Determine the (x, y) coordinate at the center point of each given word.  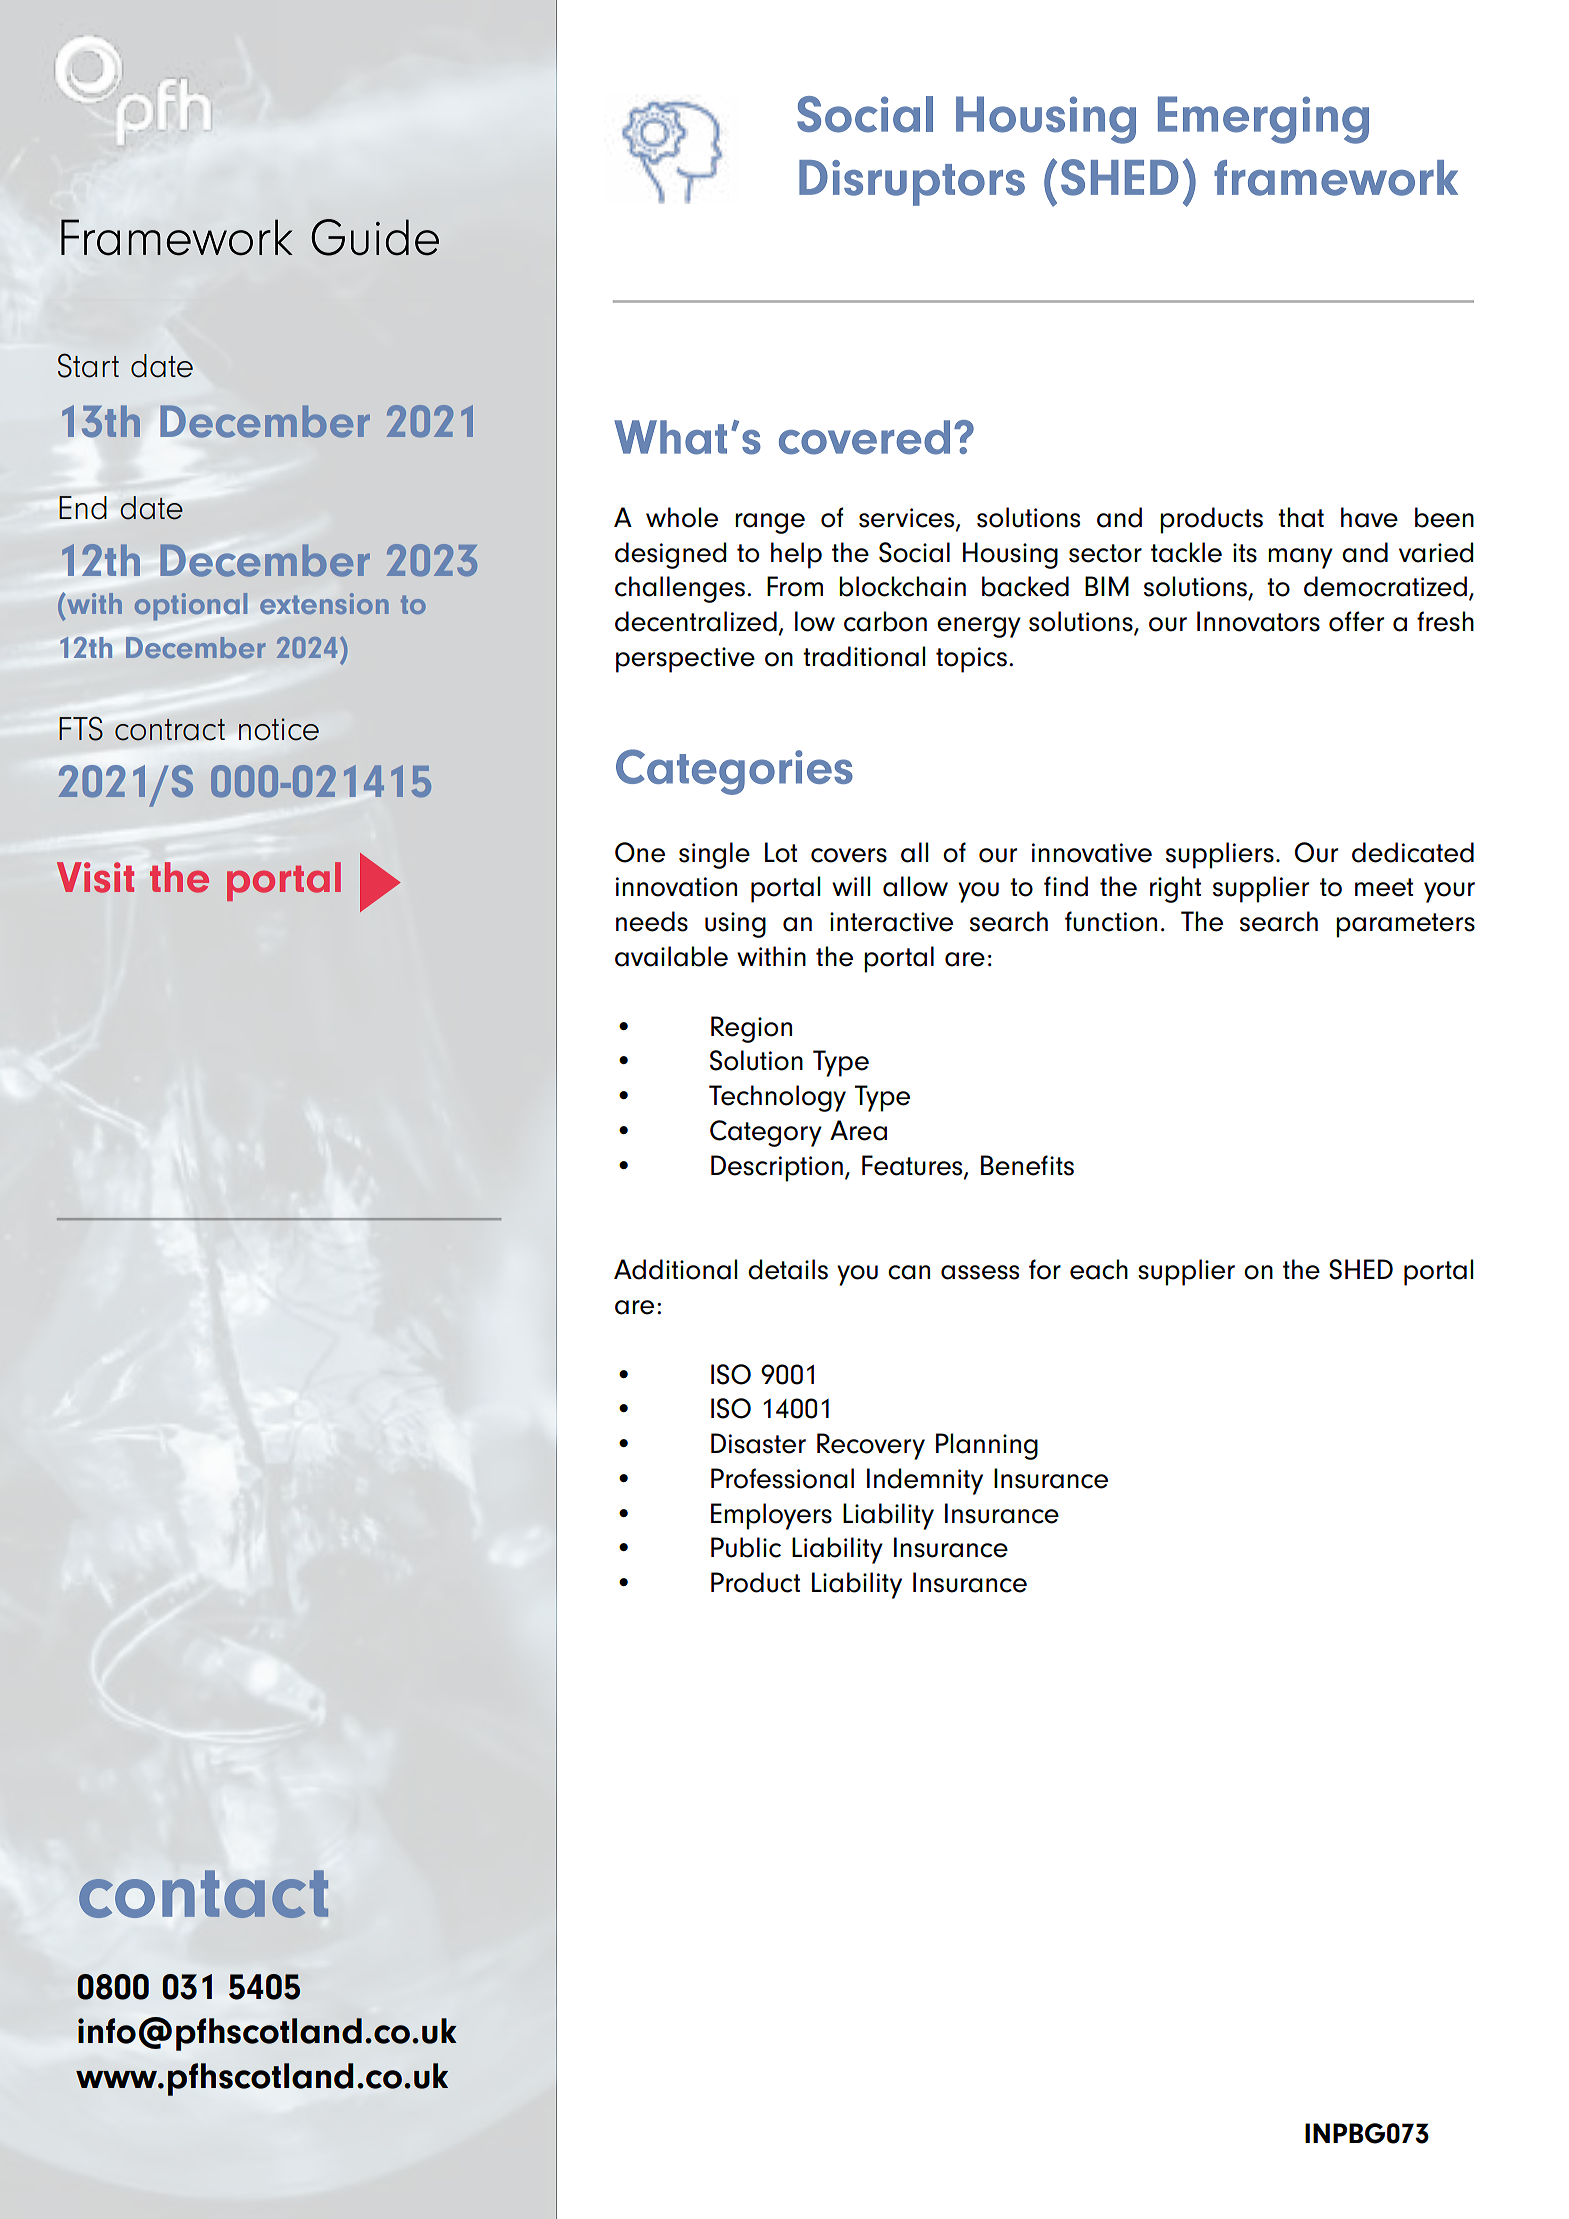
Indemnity (925, 1481)
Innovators (1258, 621)
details (788, 1269)
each (1099, 1269)
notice (279, 729)
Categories (734, 772)
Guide (375, 237)
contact (203, 1894)
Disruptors (912, 183)
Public (746, 1547)
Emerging (1263, 120)
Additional (675, 1269)
